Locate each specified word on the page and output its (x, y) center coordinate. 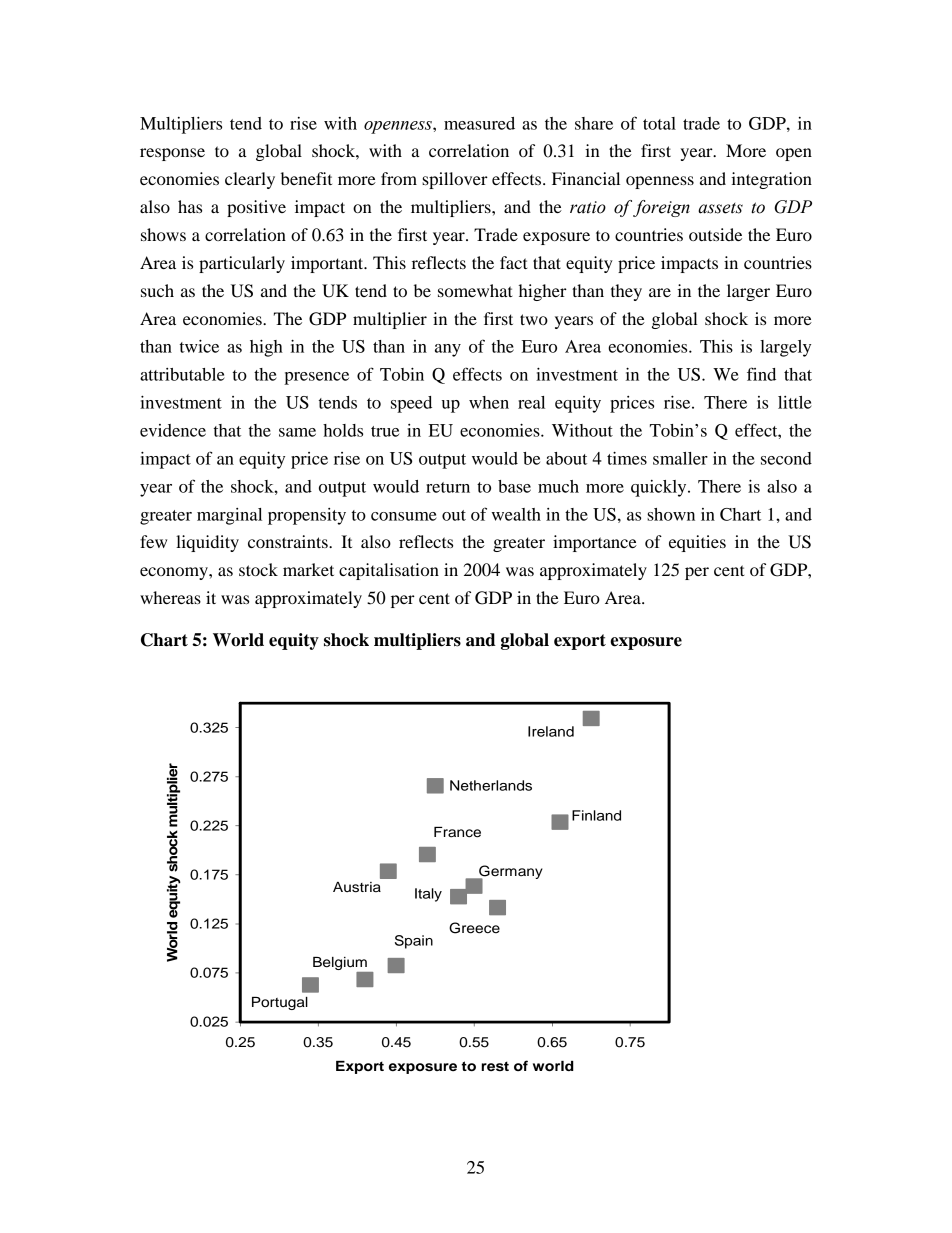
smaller (680, 458)
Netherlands (491, 785)
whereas (170, 597)
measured (479, 123)
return (448, 487)
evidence (173, 430)
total (659, 123)
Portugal (280, 1003)
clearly (250, 180)
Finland (596, 815)
